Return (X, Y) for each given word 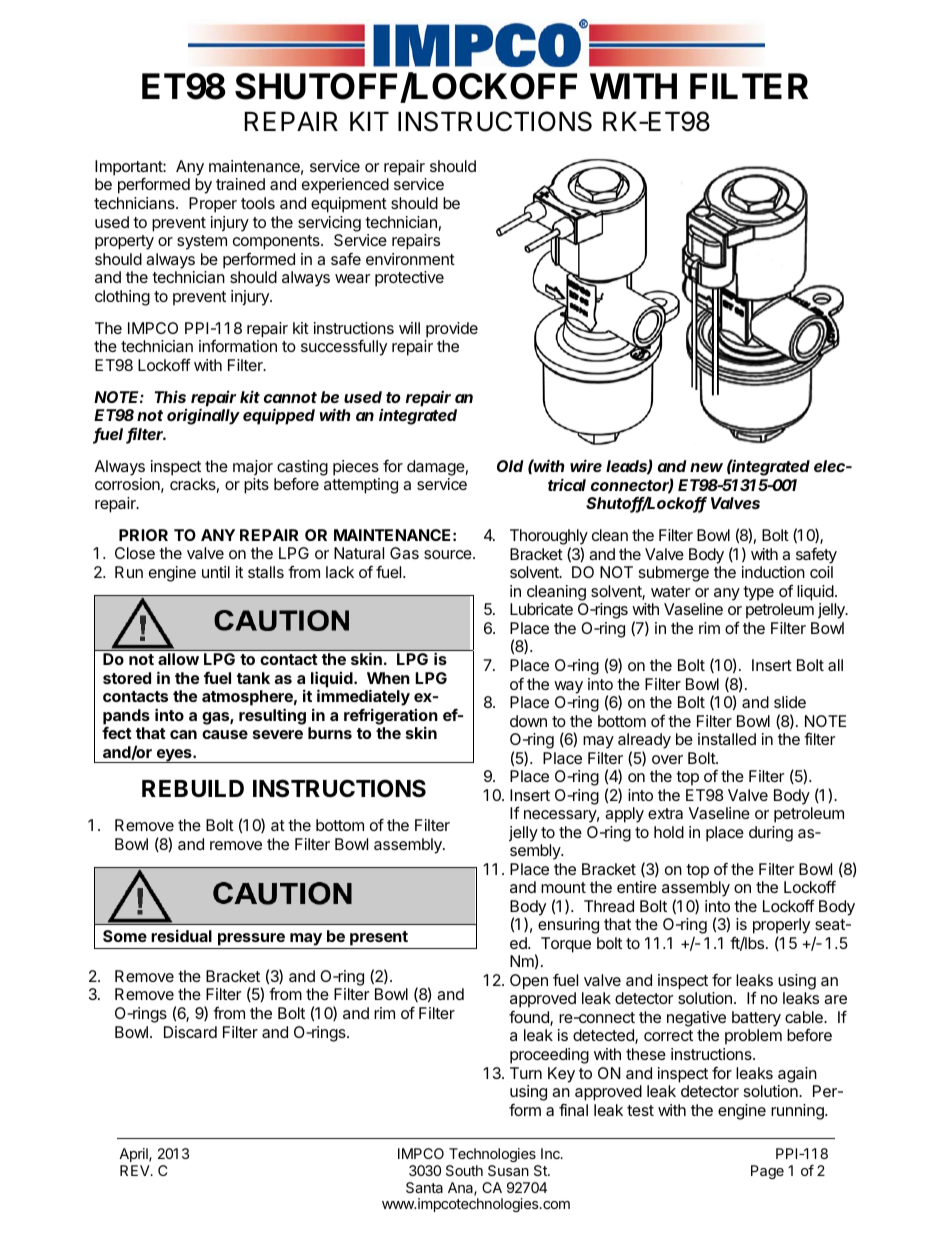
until (216, 572)
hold (669, 832)
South (464, 1170)
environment (410, 259)
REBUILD (193, 788)
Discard (190, 1032)
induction (773, 572)
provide (452, 330)
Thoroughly (549, 538)
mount (563, 887)
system (202, 242)
